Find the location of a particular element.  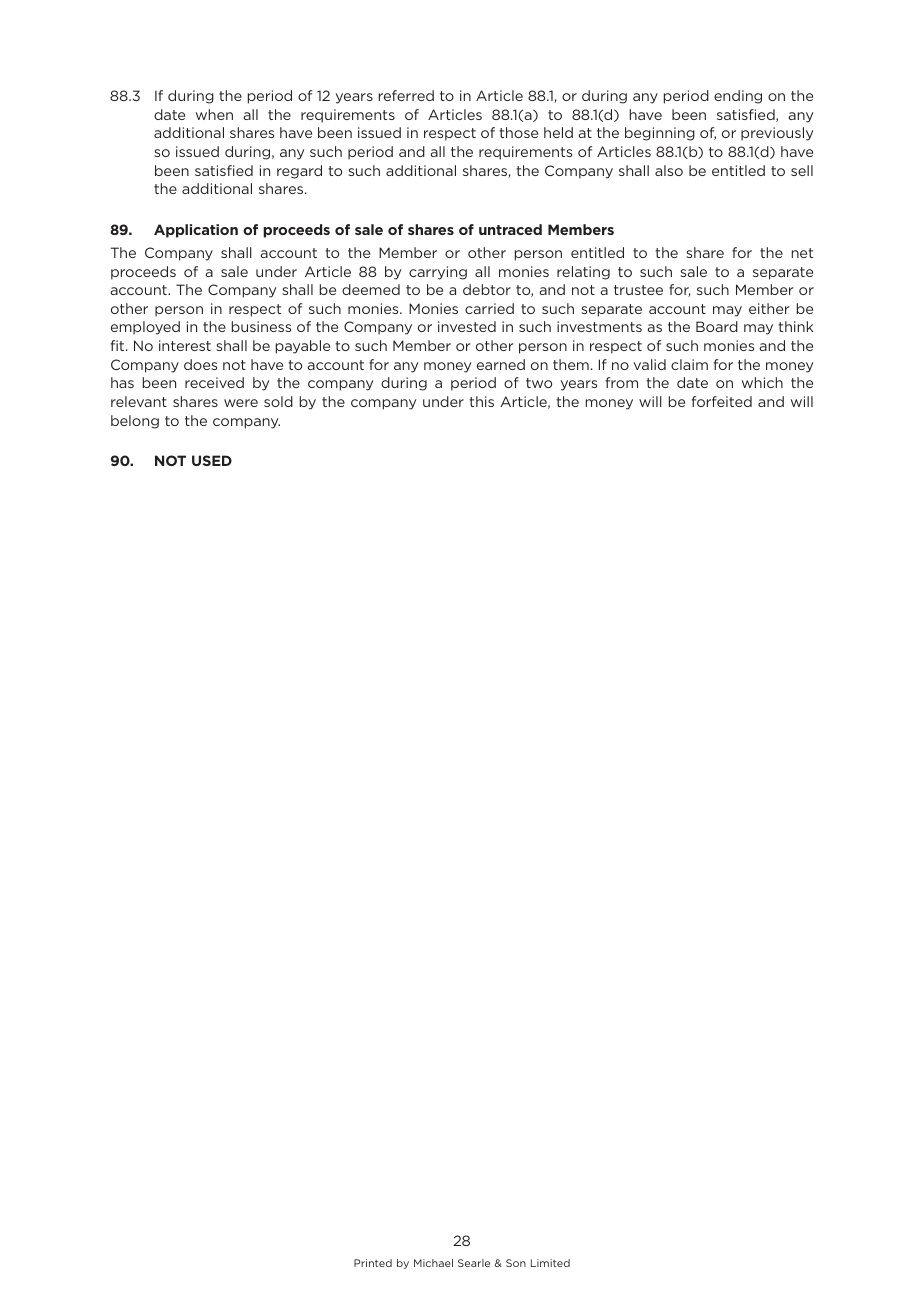

belong is located at coordinates (135, 422).
